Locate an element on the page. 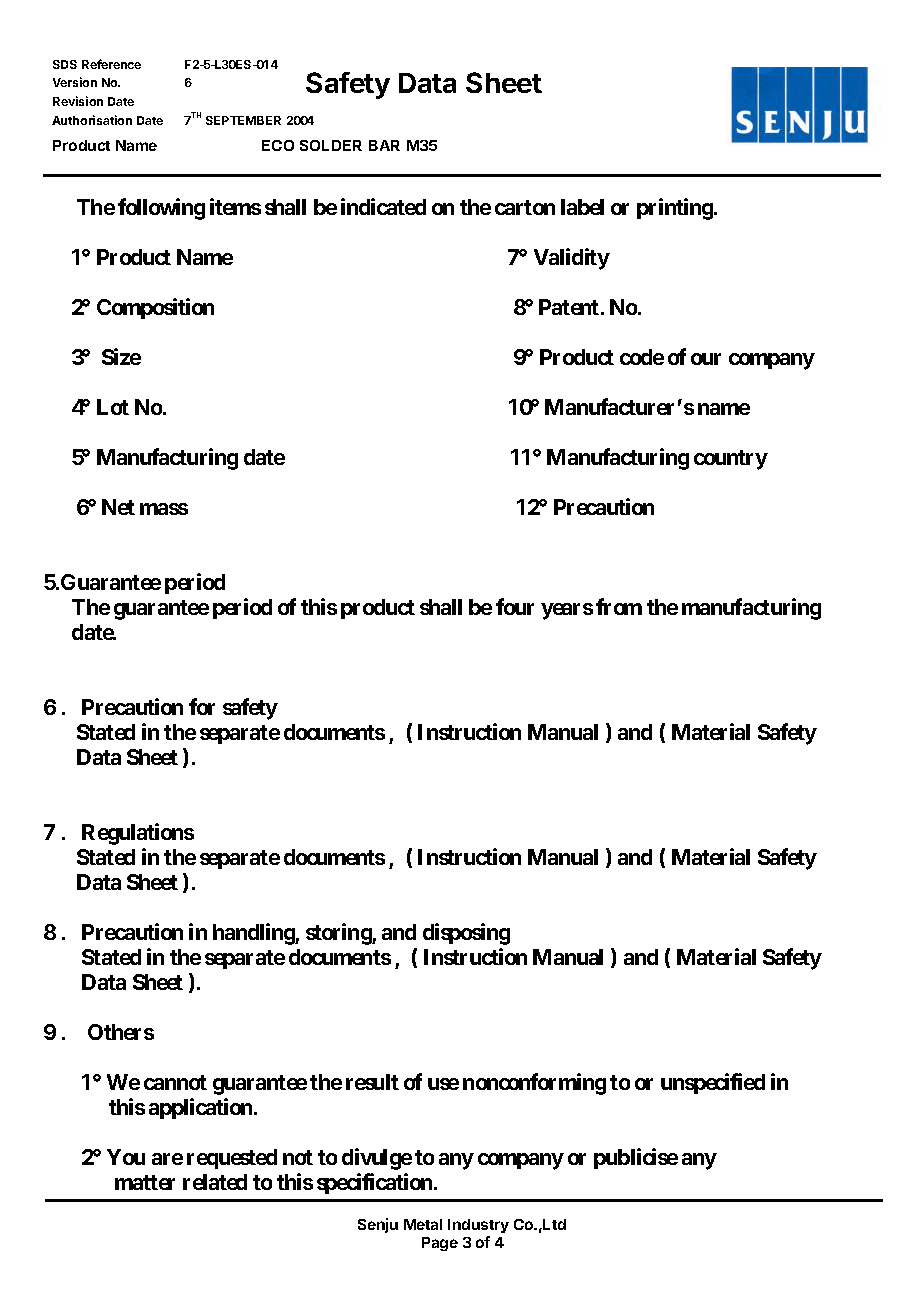  from is located at coordinates (619, 606).
